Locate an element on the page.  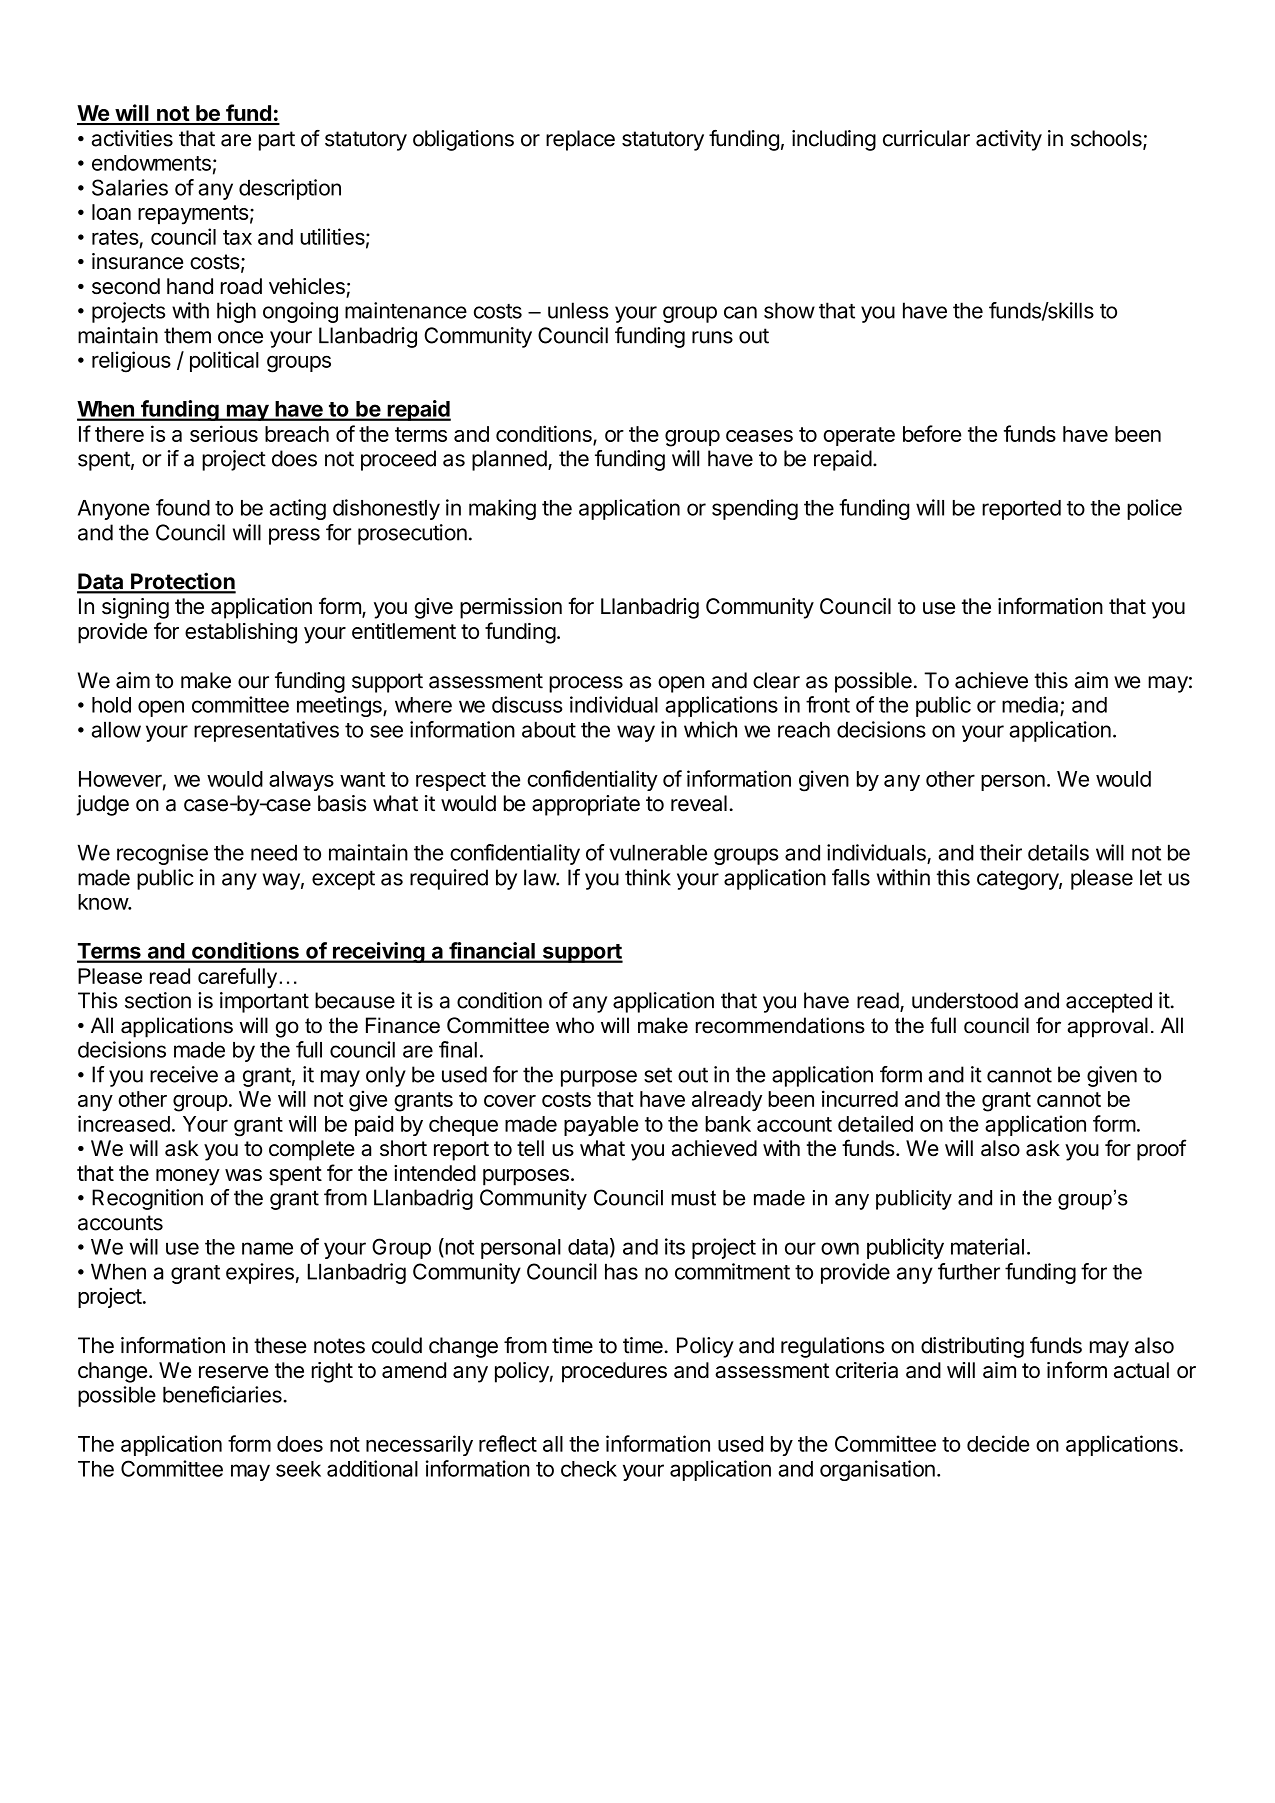
always is located at coordinates (301, 781).
